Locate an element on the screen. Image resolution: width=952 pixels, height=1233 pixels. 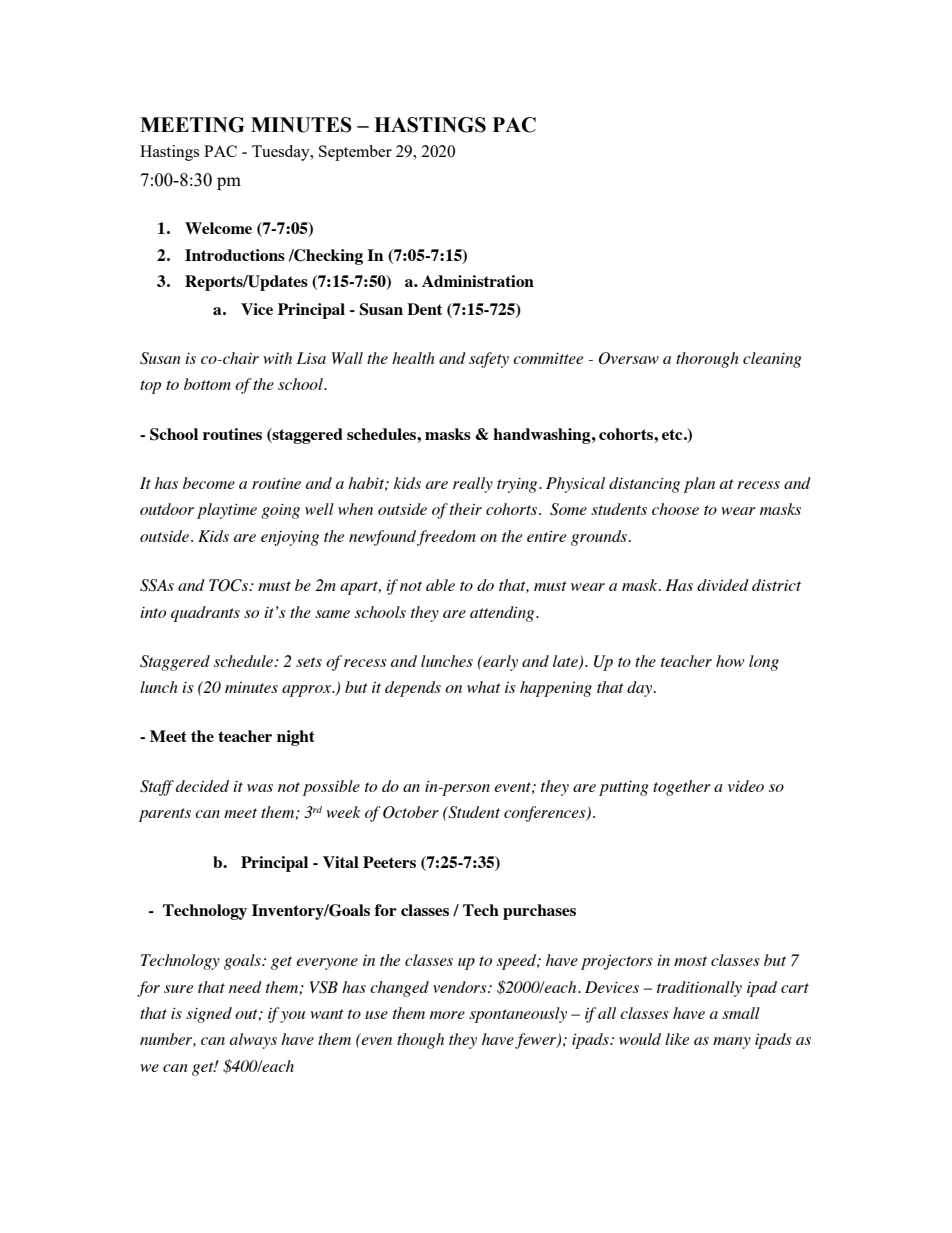
September is located at coordinates (355, 153).
